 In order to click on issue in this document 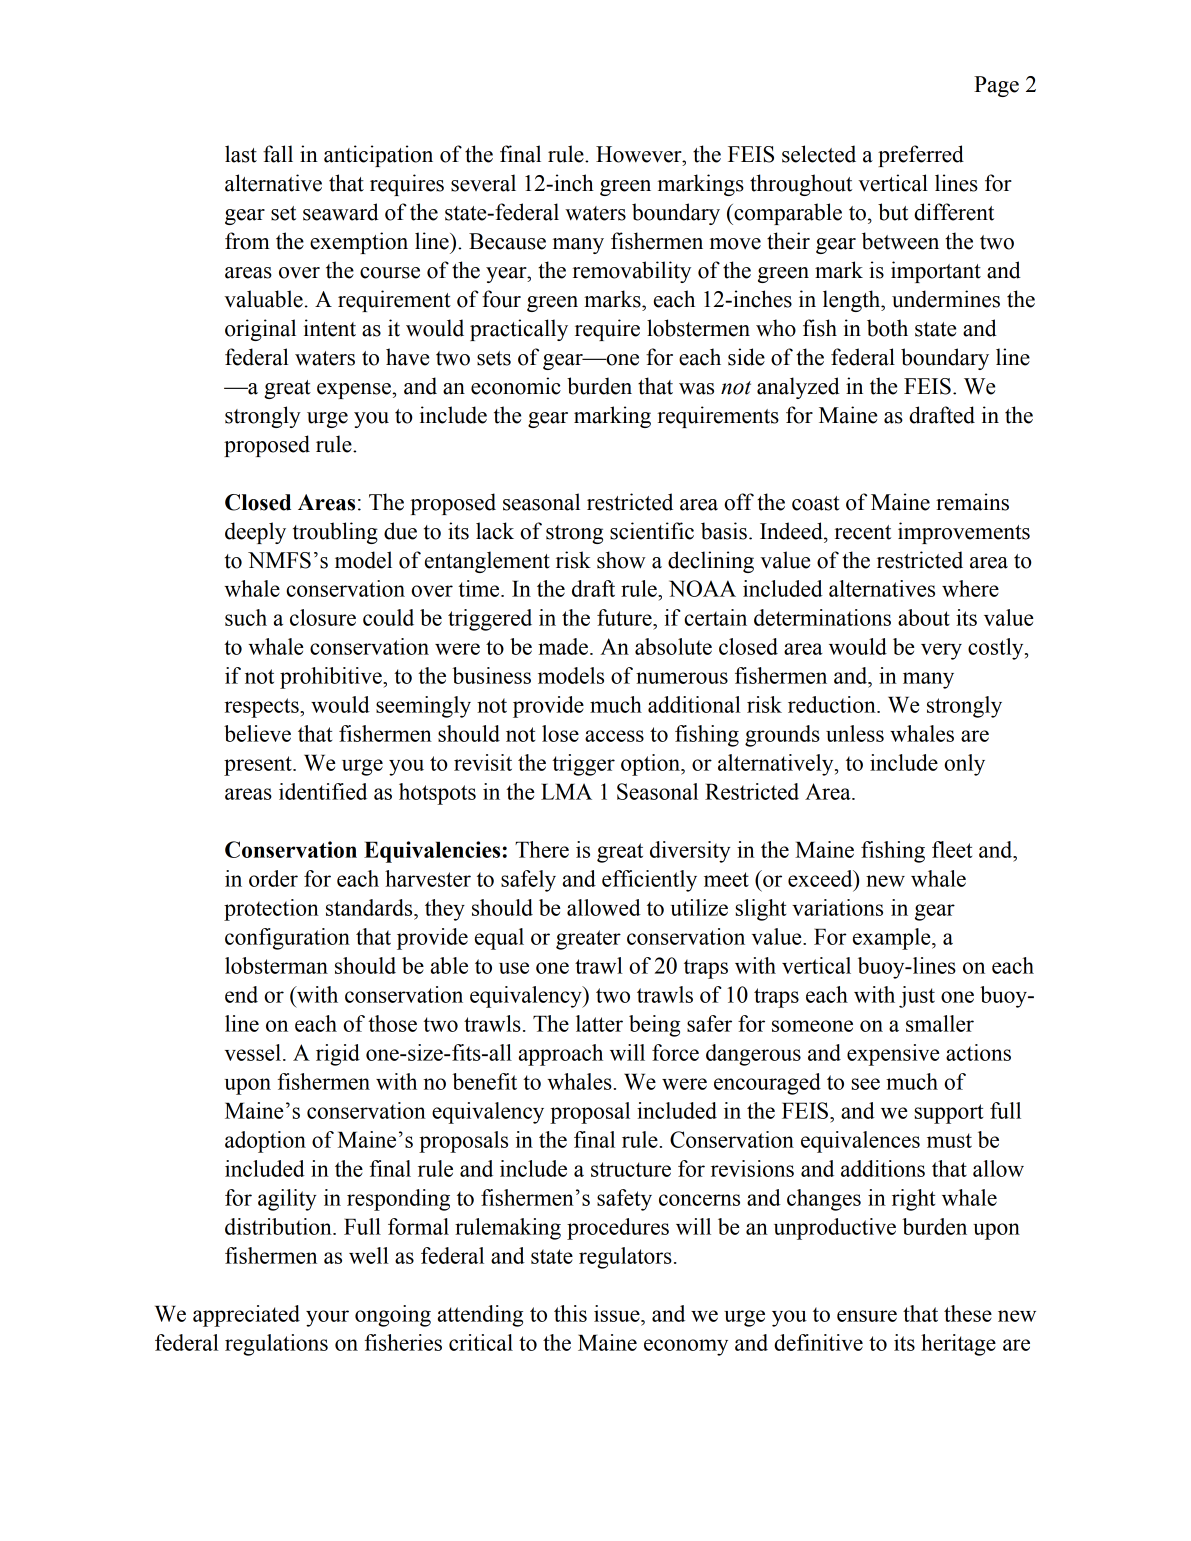, I will do `click(618, 1313)`.
